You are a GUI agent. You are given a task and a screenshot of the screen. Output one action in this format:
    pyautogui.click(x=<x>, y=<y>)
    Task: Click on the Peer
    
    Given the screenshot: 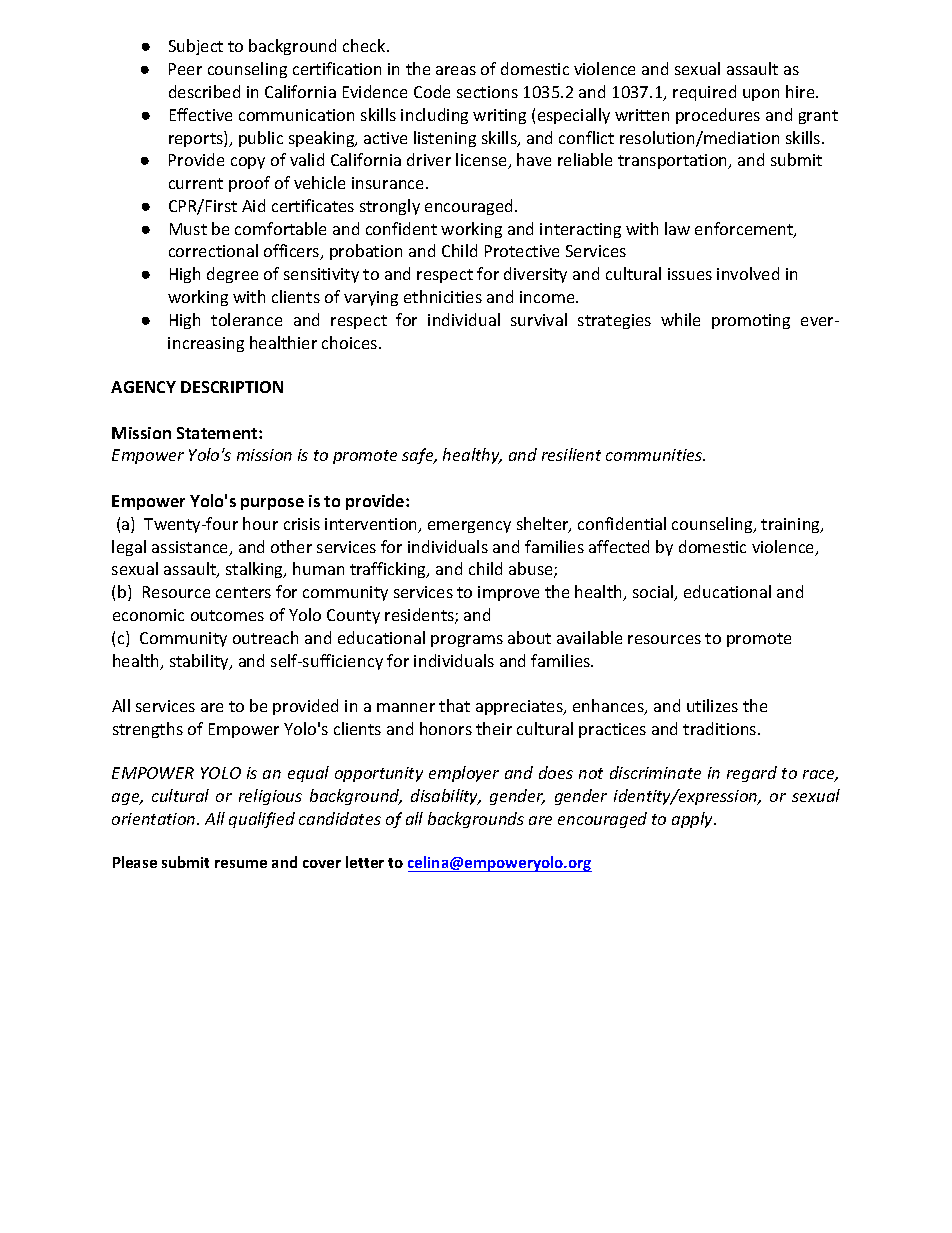 What is the action you would take?
    pyautogui.click(x=185, y=69)
